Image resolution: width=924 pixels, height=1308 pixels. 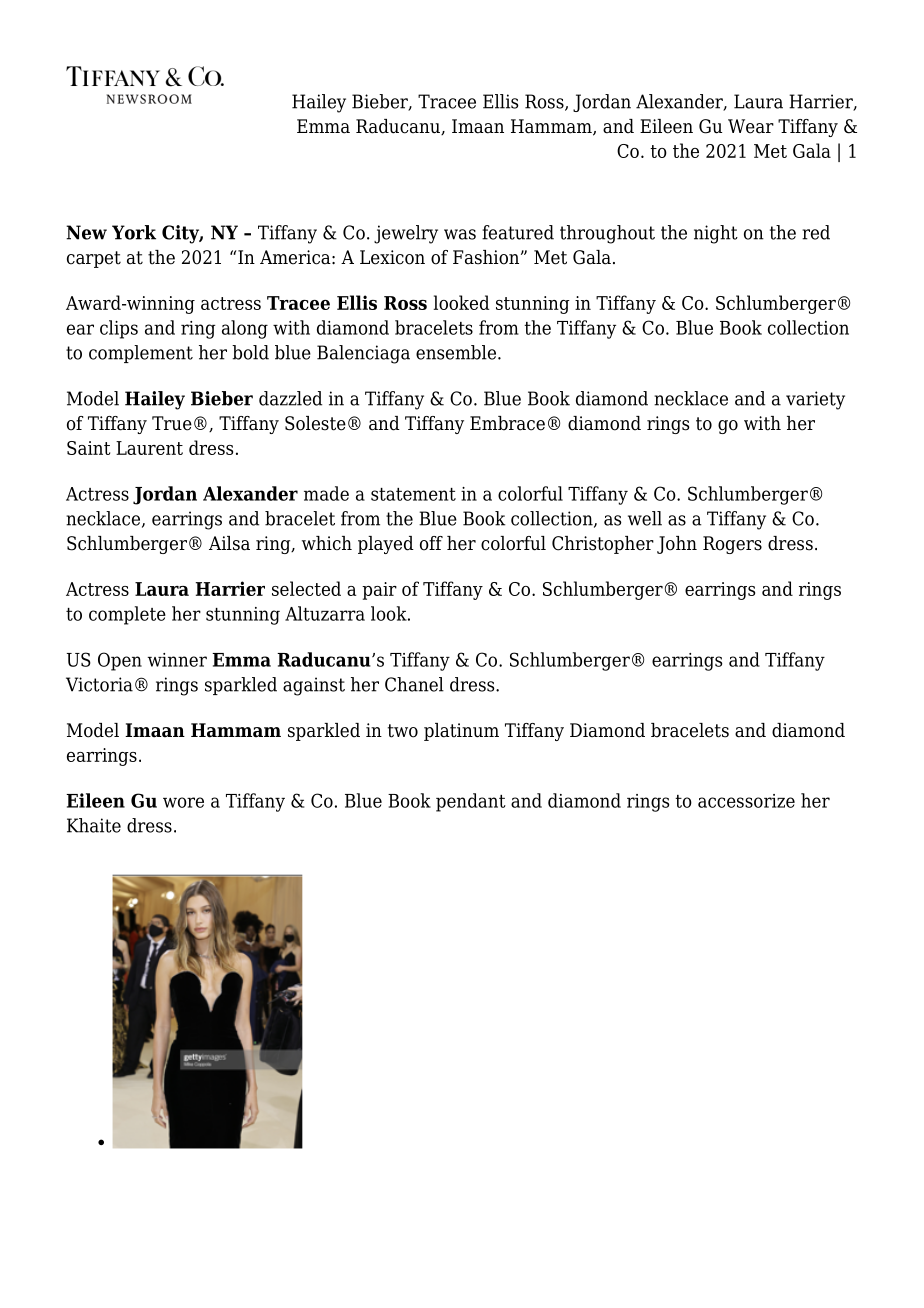 What do you see at coordinates (413, 494) in the image?
I see `statement` at bounding box center [413, 494].
